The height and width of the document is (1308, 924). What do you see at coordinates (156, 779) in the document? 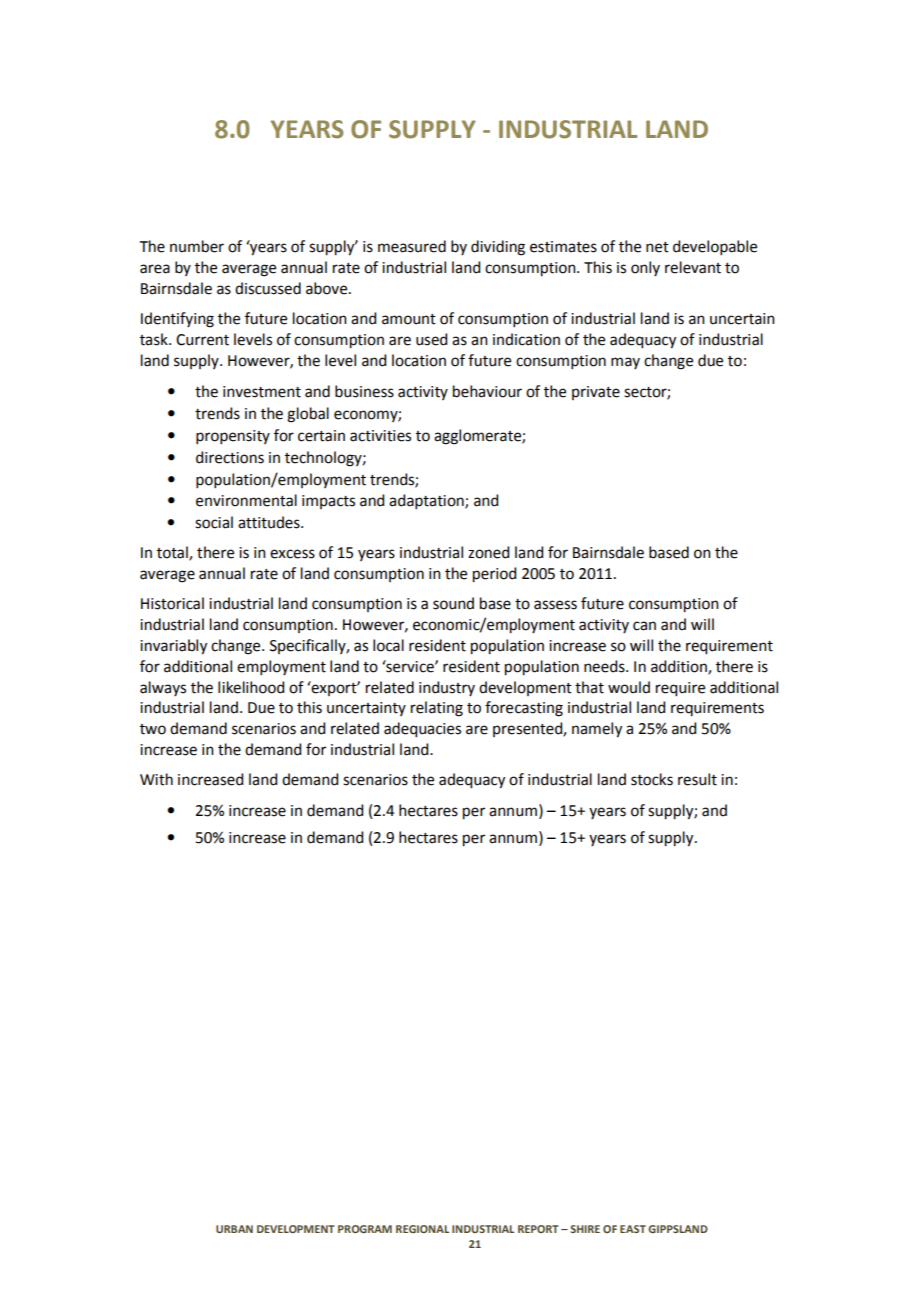
I see `With` at bounding box center [156, 779].
